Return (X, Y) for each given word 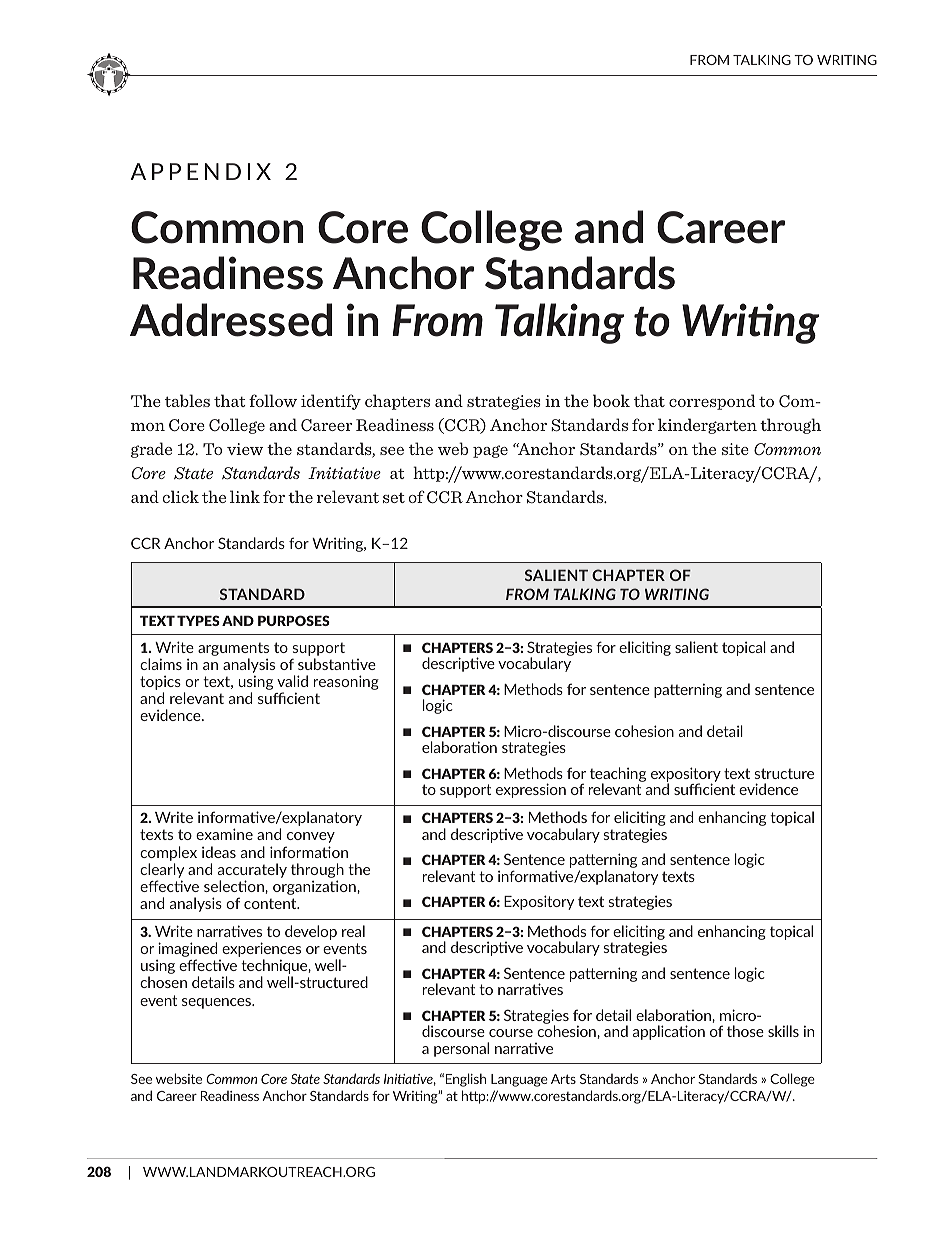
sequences (218, 1003)
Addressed (231, 320)
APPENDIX (200, 171)
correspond (712, 402)
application (669, 1032)
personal (461, 1049)
